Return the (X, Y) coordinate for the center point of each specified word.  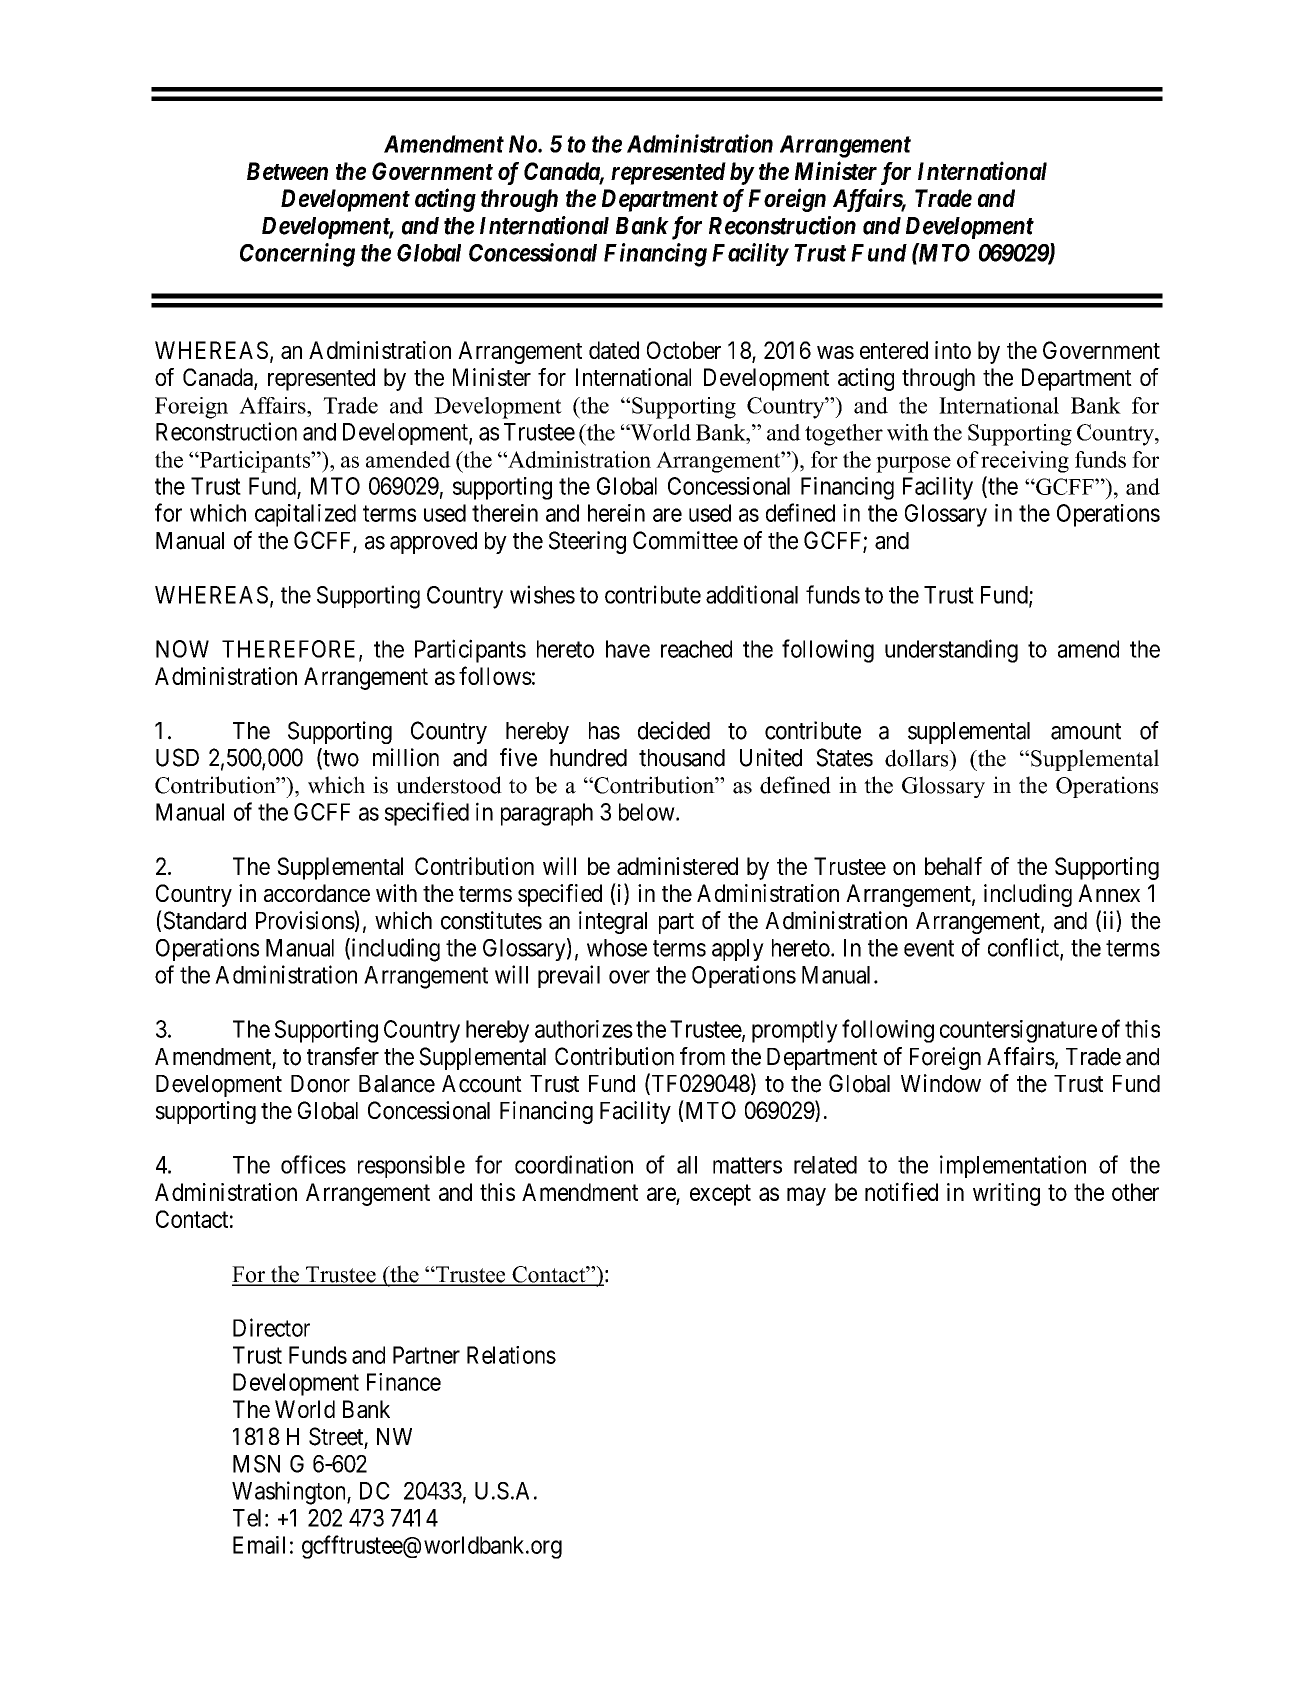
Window (941, 1083)
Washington (290, 1493)
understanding (951, 651)
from (702, 1056)
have (628, 649)
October (684, 350)
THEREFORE (291, 650)
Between (287, 171)
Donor (320, 1084)
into (953, 350)
